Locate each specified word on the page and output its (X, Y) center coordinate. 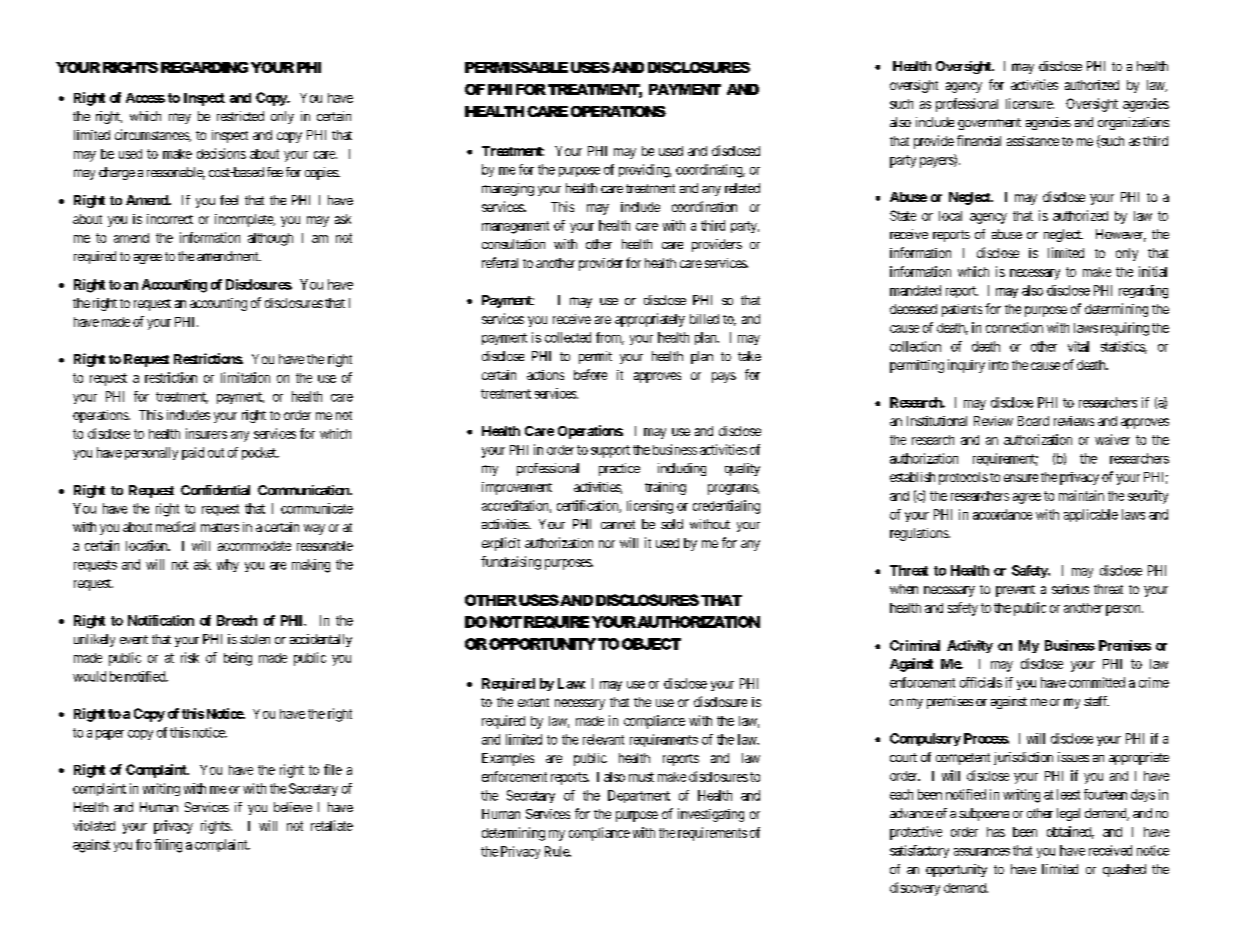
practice (619, 469)
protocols (963, 478)
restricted (240, 116)
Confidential (215, 490)
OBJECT (651, 644)
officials (981, 682)
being (238, 659)
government (989, 124)
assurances (982, 852)
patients (962, 310)
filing (168, 846)
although (270, 239)
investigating (711, 815)
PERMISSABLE (516, 67)
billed (704, 319)
